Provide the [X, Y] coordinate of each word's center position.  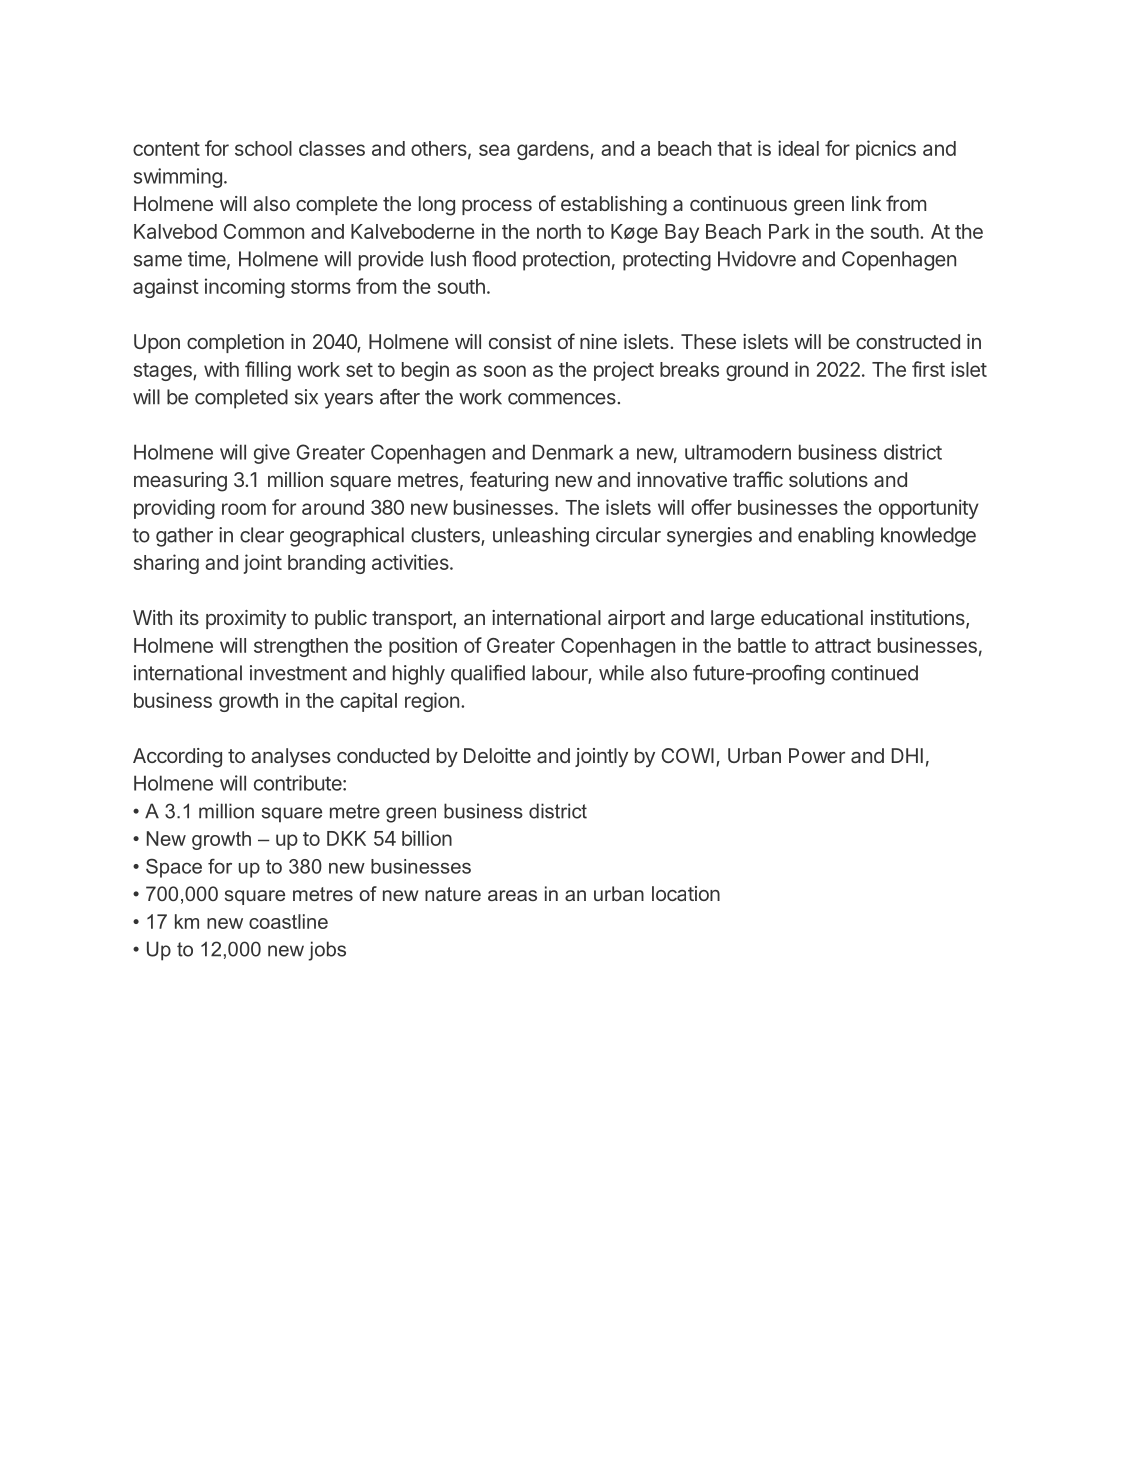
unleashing [541, 537]
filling [268, 371]
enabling [836, 537]
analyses [291, 757]
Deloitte [497, 755]
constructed [908, 341]
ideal [798, 148]
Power [817, 755]
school [263, 148]
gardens [554, 150]
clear [262, 535]
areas [512, 895]
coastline [288, 921]
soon [505, 371]
